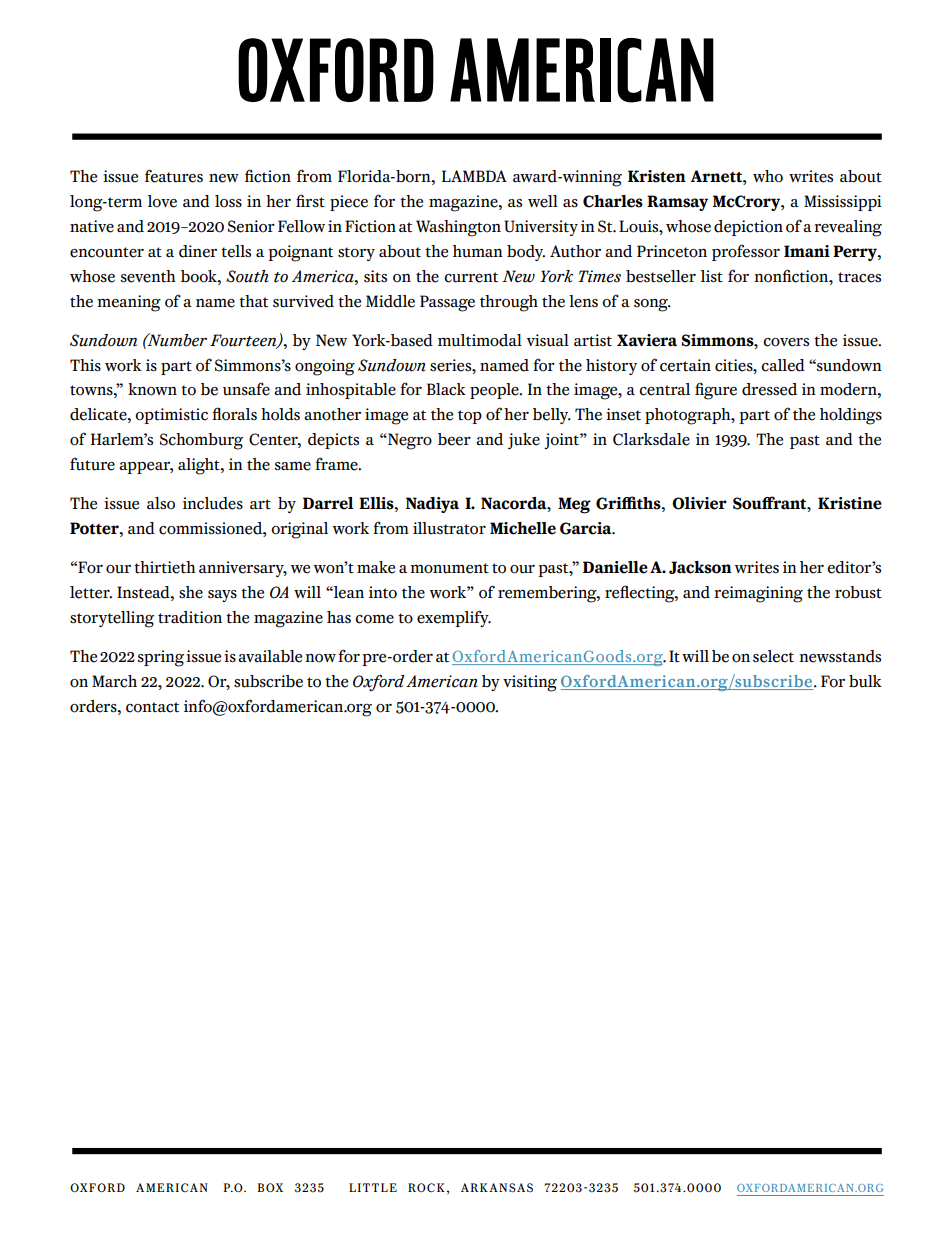 The width and height of the document is (952, 1233). Describe the element at coordinates (162, 201) in the document. I see `love` at that location.
